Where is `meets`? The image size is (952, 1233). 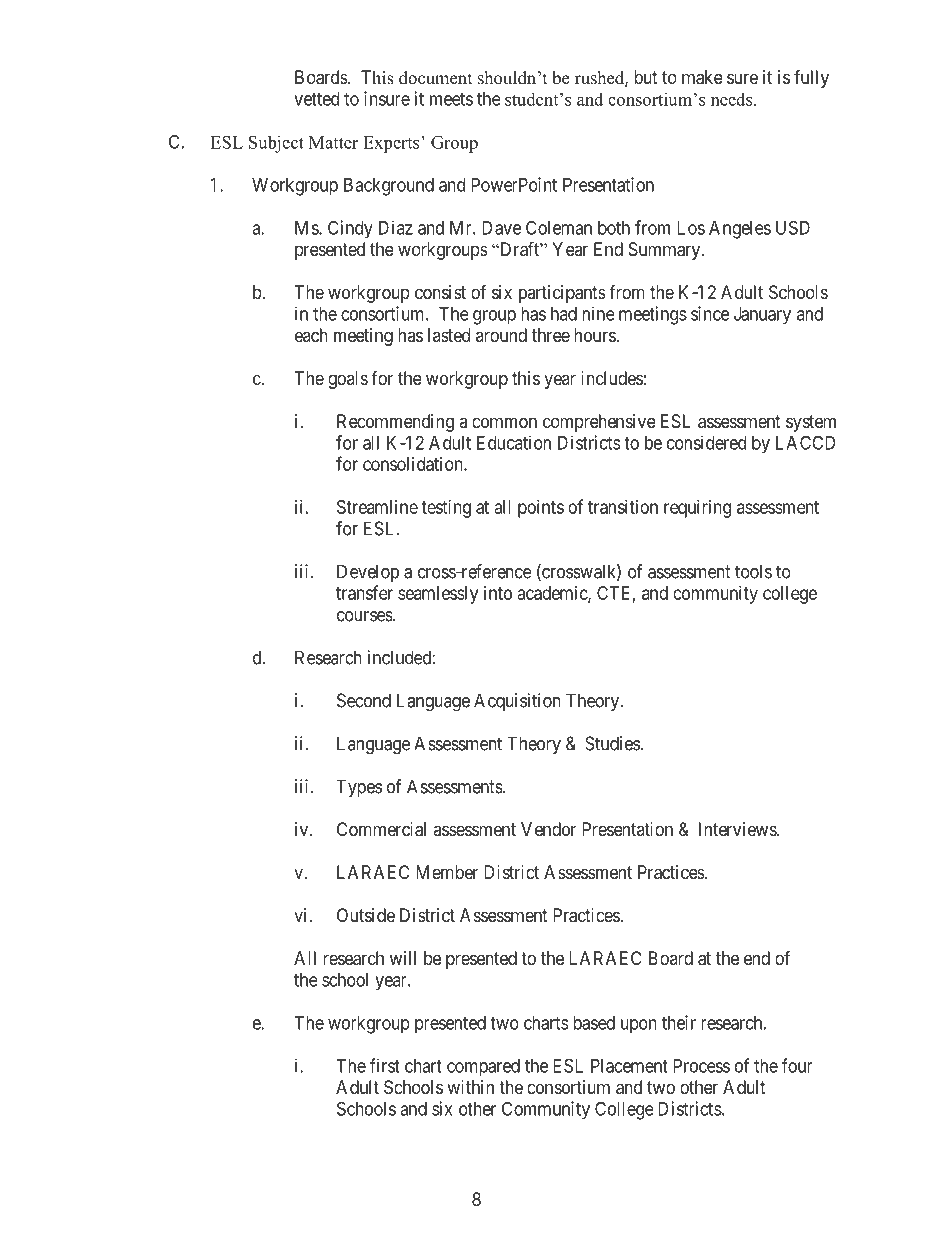
meets is located at coordinates (451, 99).
